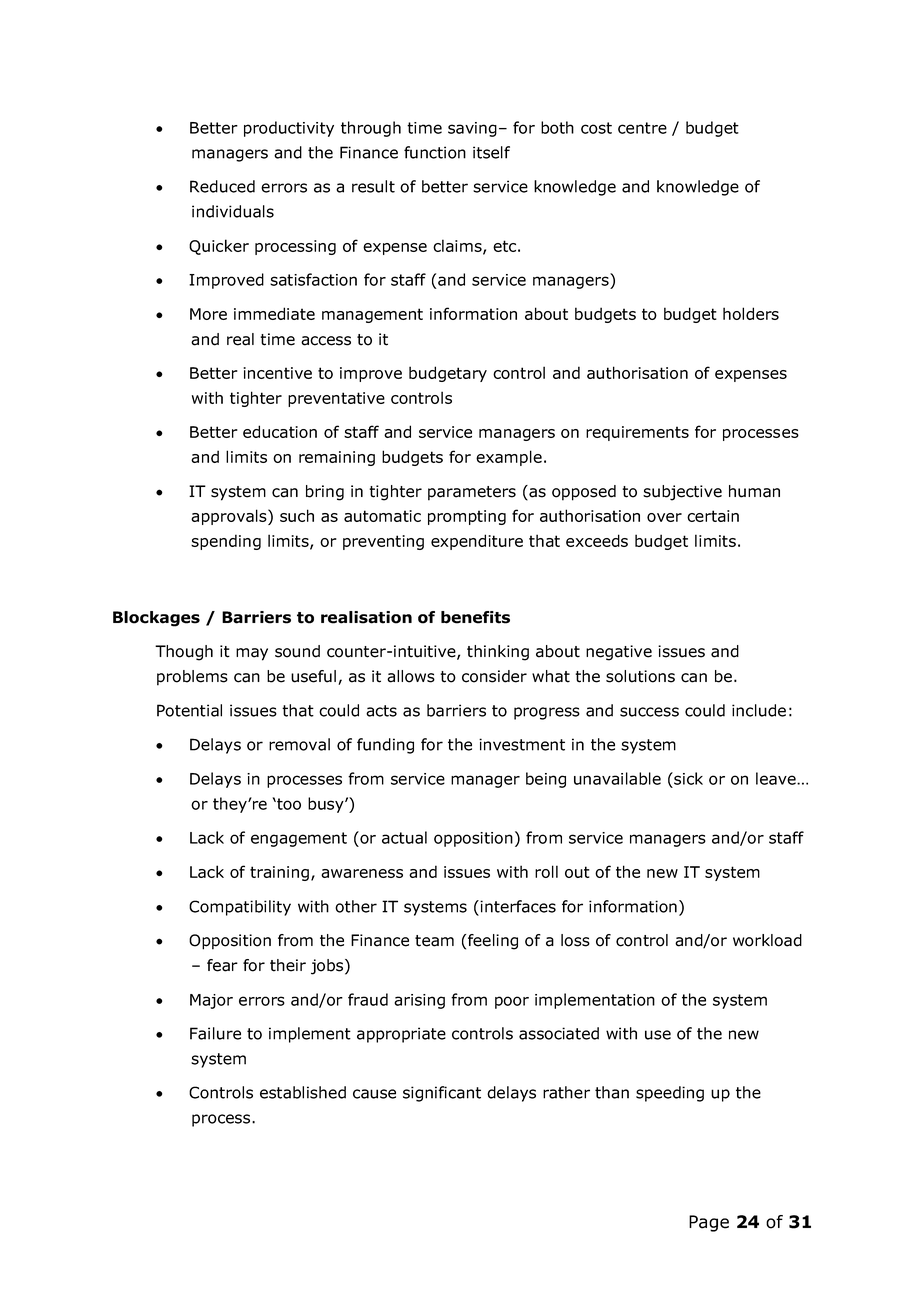  What do you see at coordinates (637, 433) in the page?
I see `requirements` at bounding box center [637, 433].
